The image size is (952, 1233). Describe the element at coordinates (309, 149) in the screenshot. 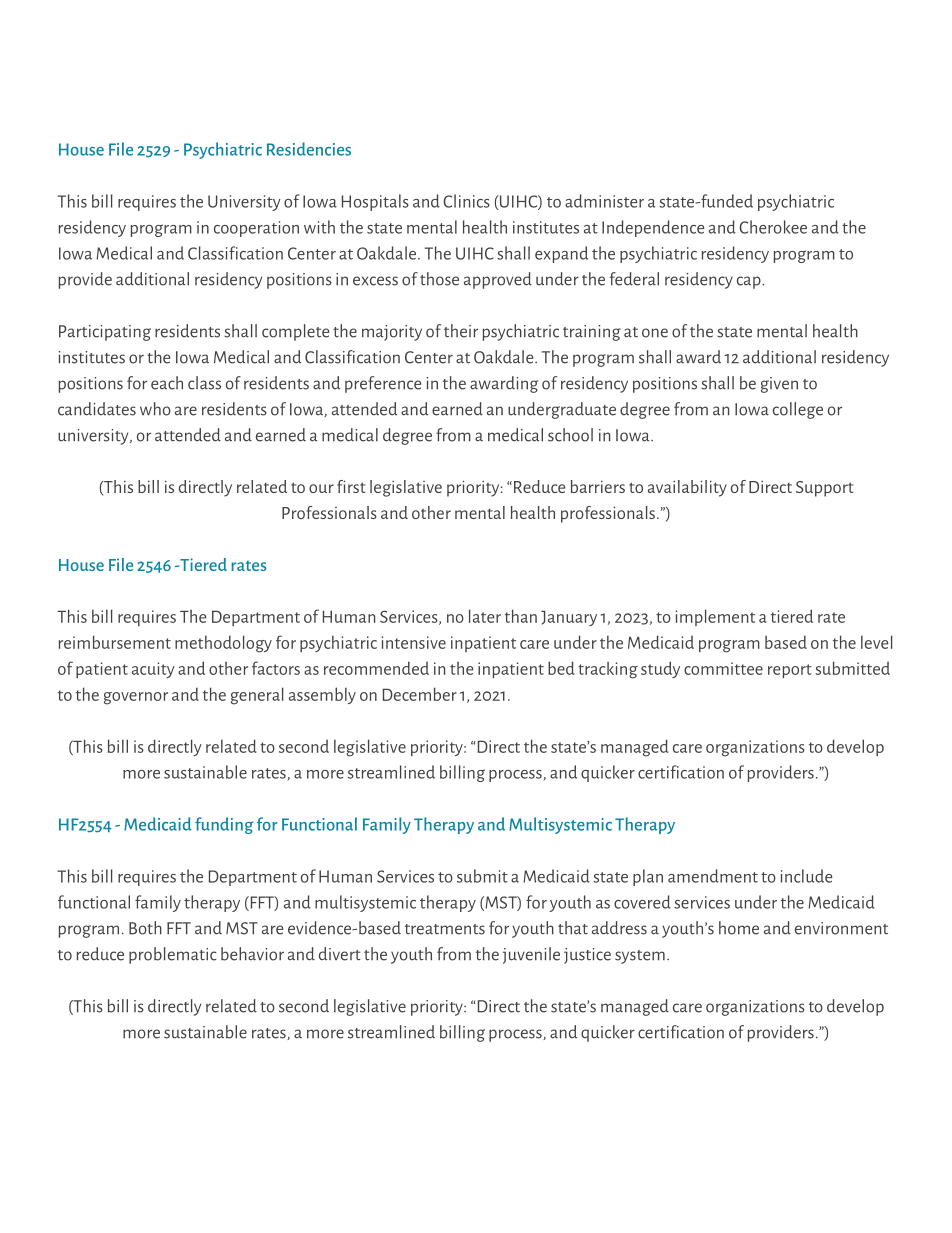

I see `Residencies` at that location.
